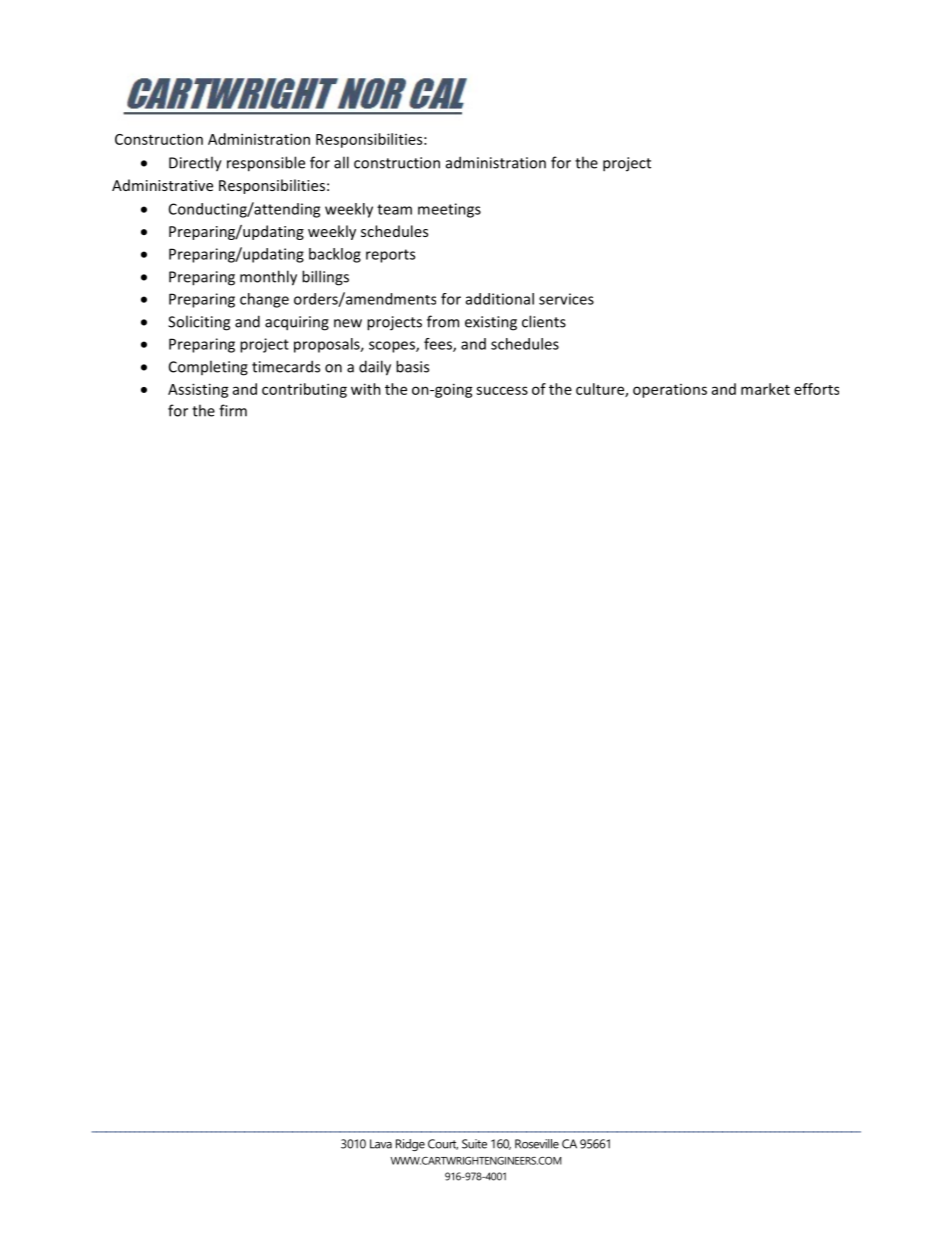 The width and height of the screenshot is (952, 1233). Describe the element at coordinates (304, 390) in the screenshot. I see `contributing` at that location.
